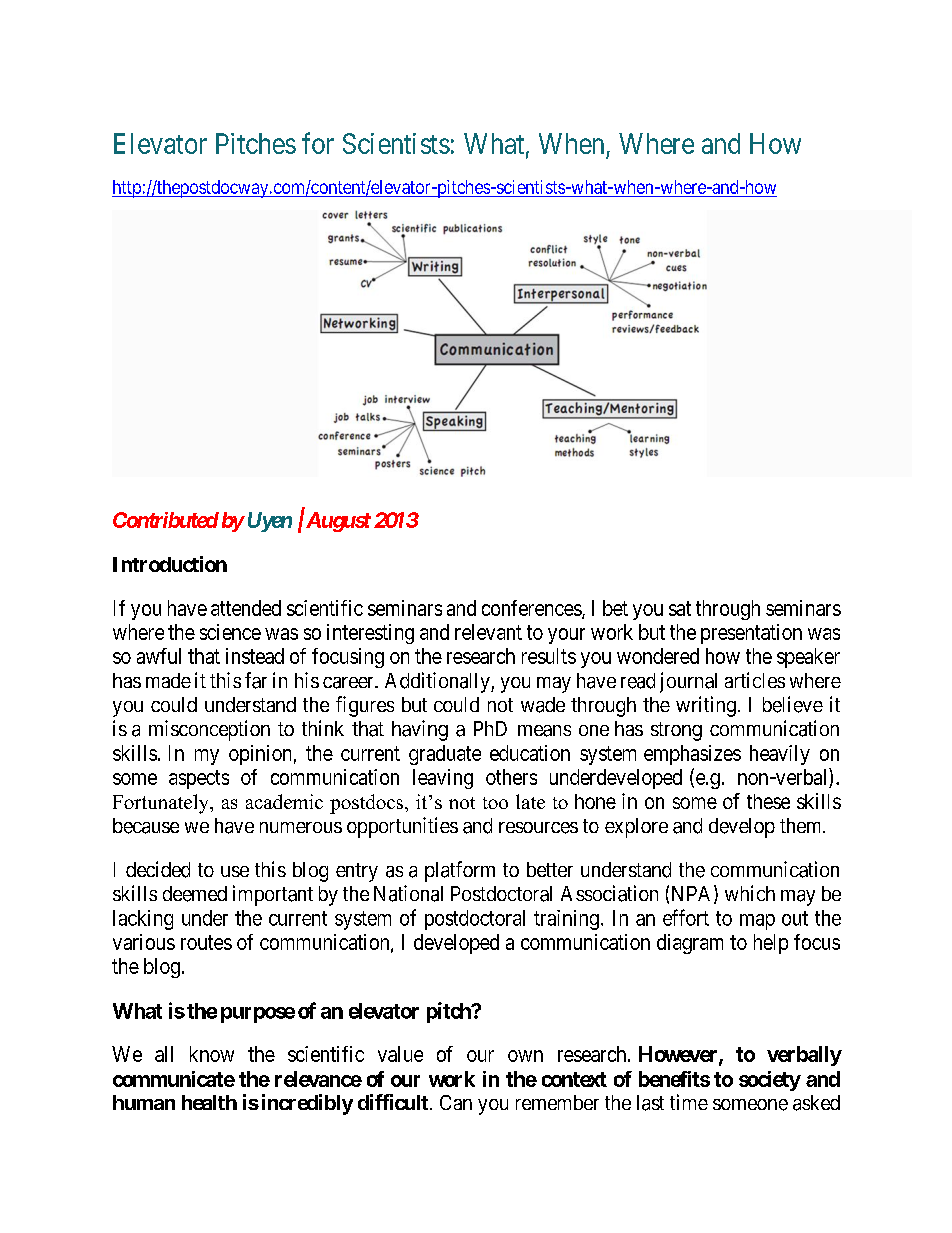 The width and height of the screenshot is (952, 1233). I want to click on misconception, so click(209, 730).
